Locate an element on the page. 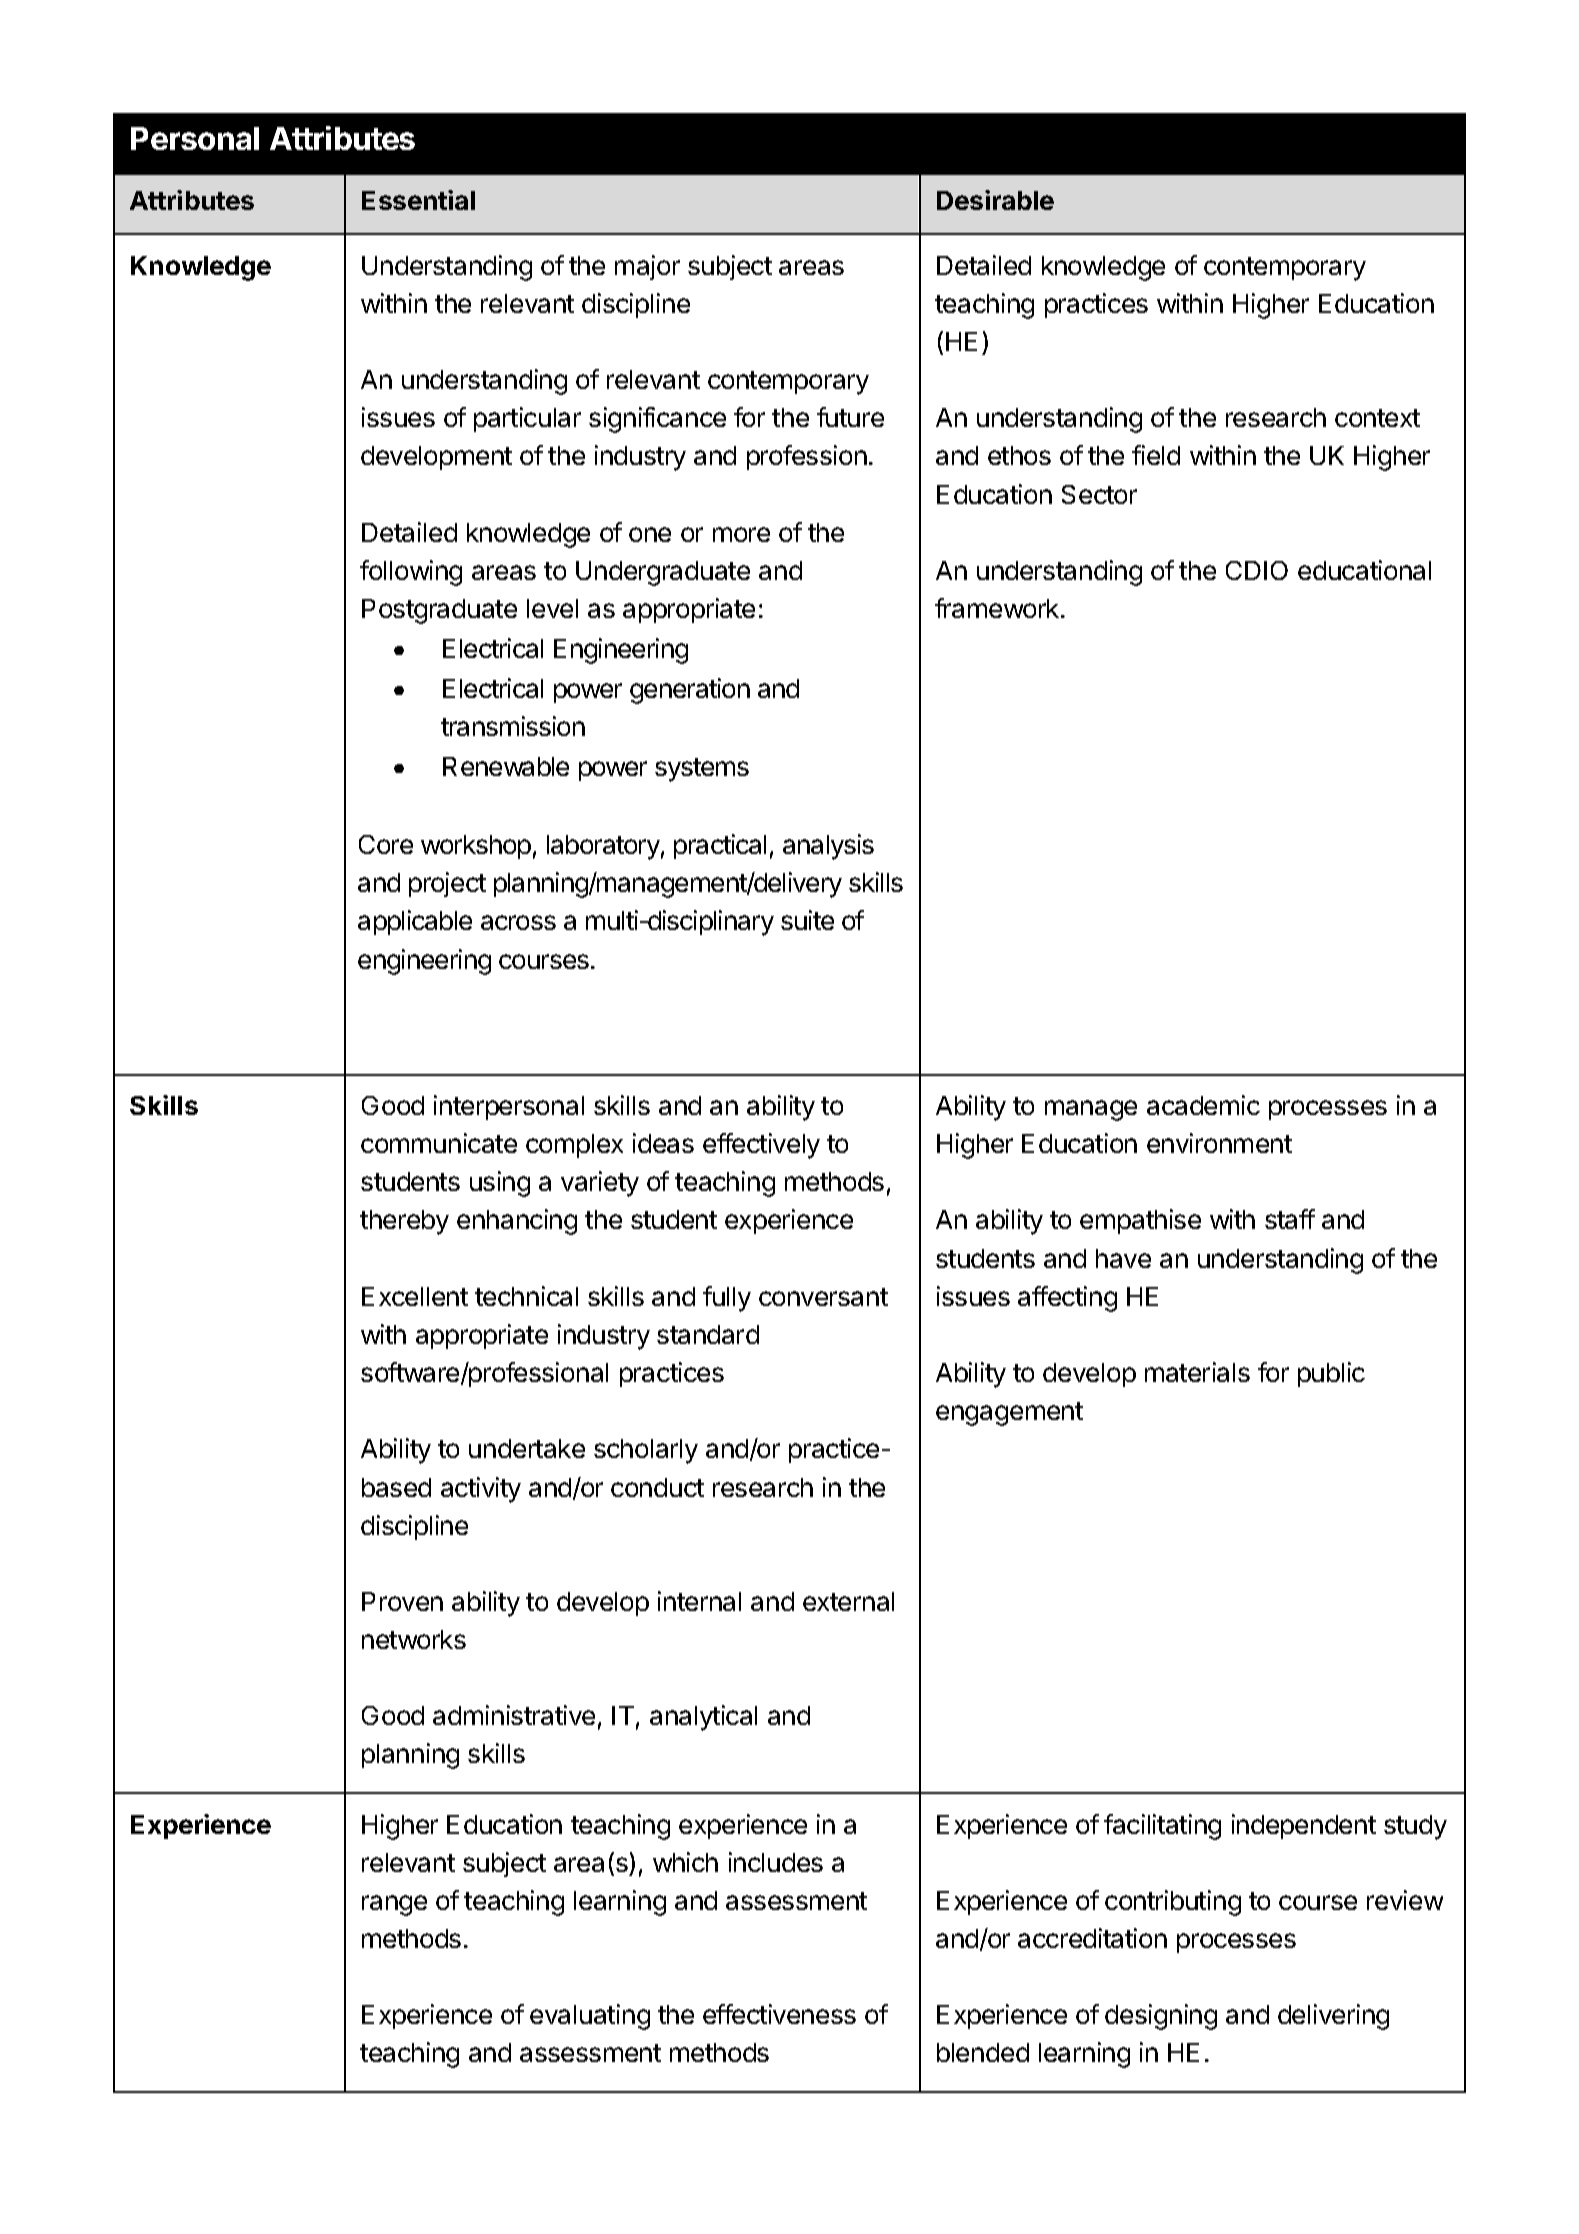 This page has height=2234, width=1579. environment is located at coordinates (1219, 1143).
